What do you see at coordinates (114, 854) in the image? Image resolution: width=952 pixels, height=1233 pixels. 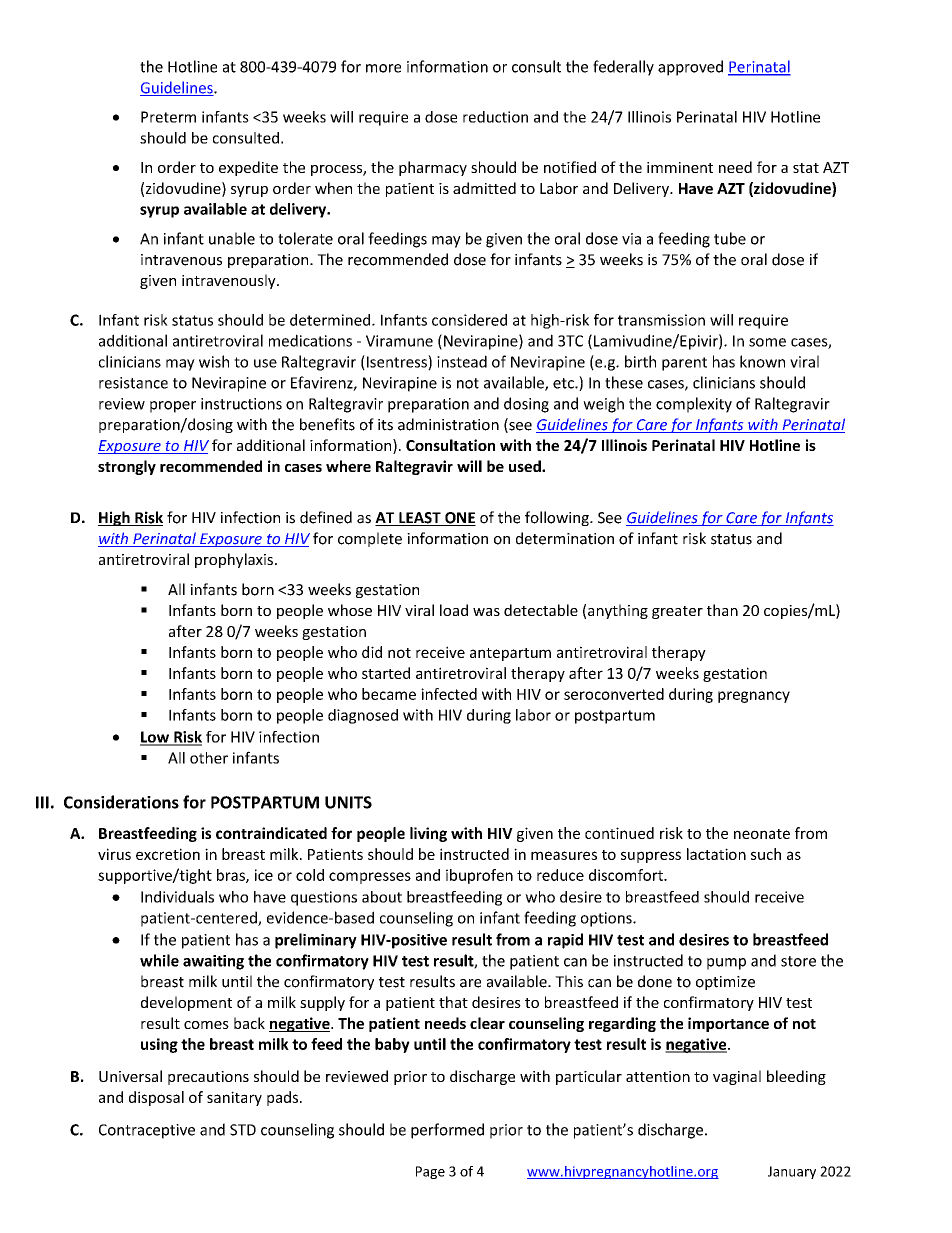 I see `virus` at bounding box center [114, 854].
